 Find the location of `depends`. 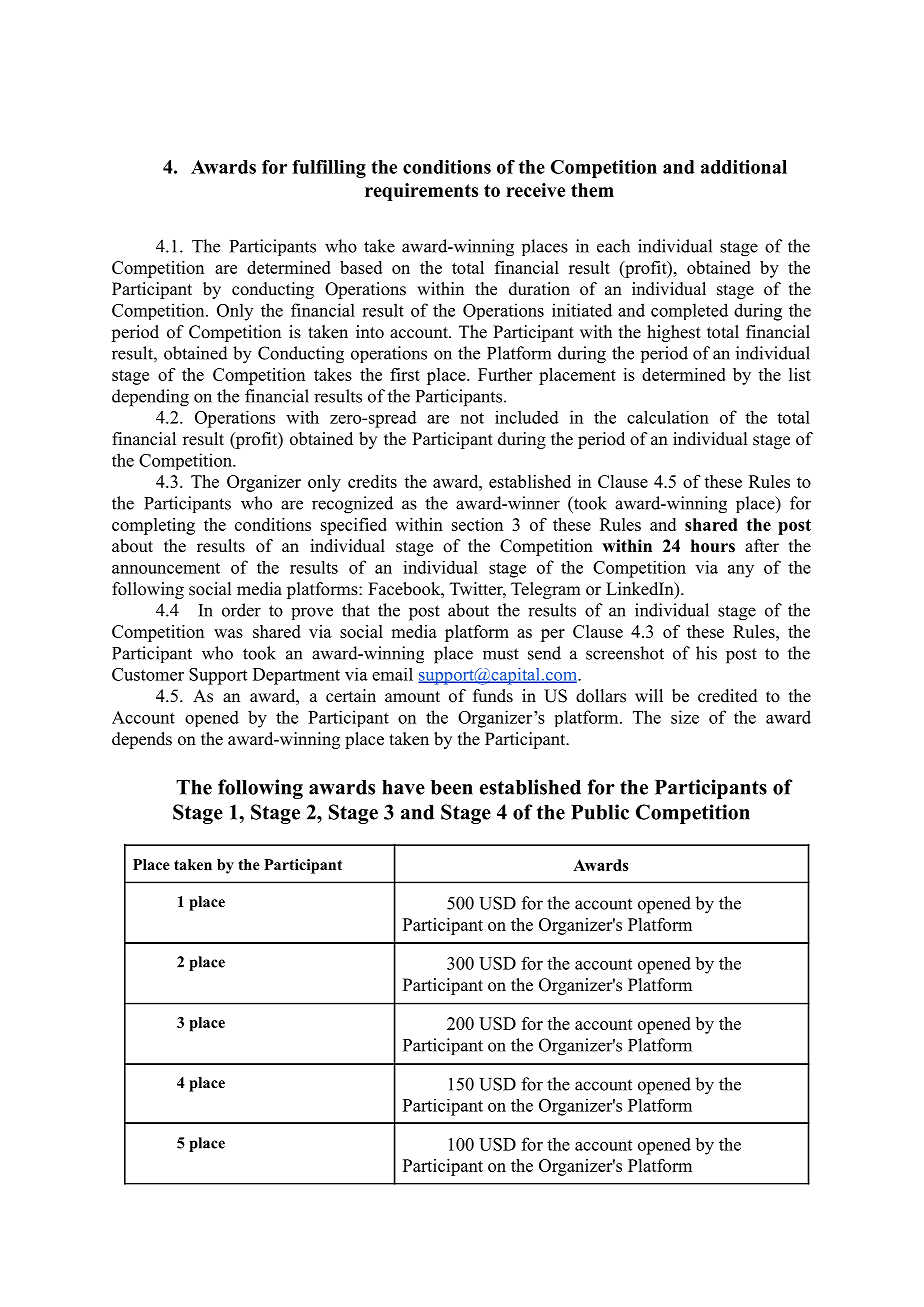

depends is located at coordinates (142, 740).
